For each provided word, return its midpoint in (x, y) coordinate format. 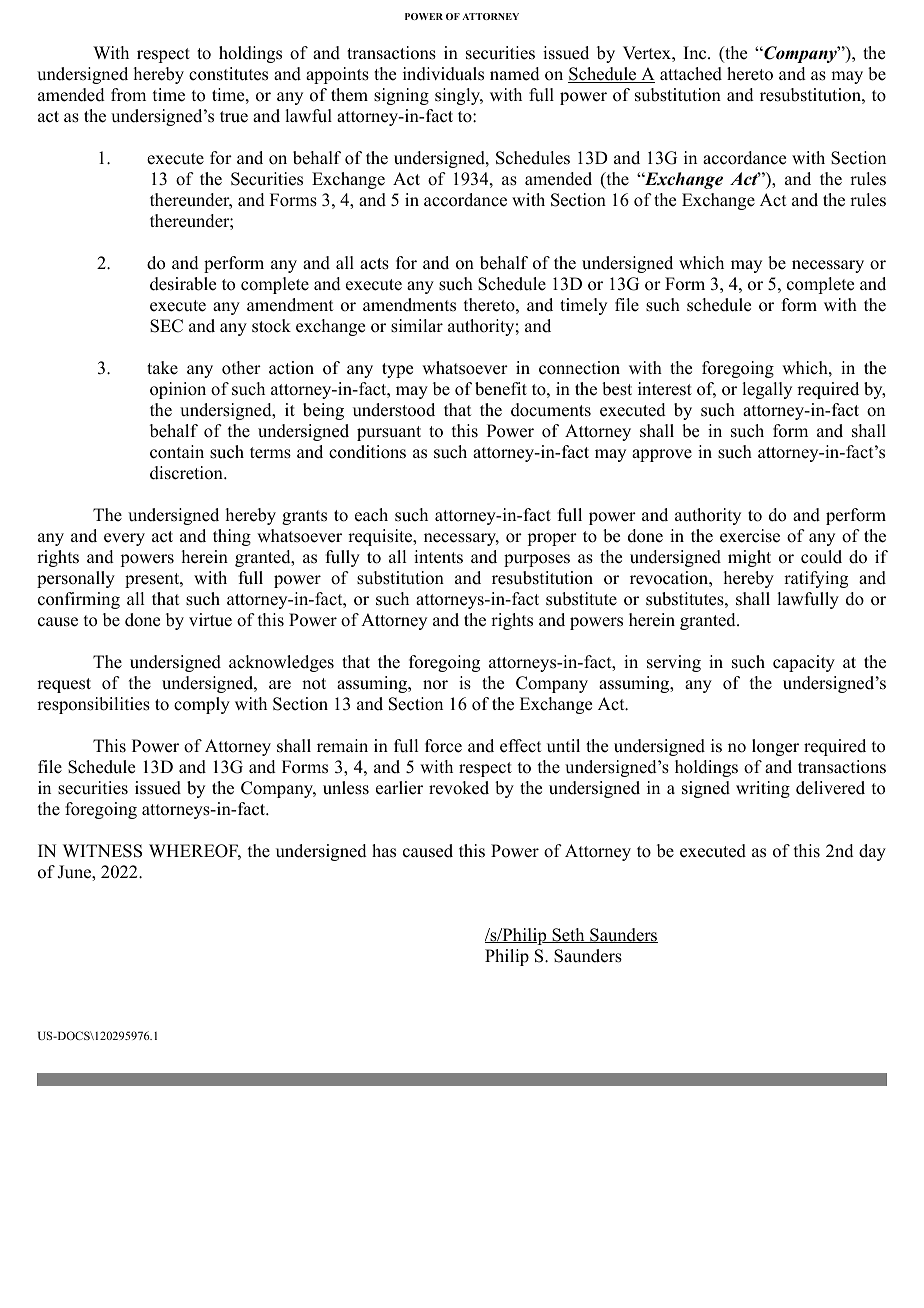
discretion (187, 473)
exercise (750, 536)
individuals (443, 74)
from (128, 95)
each (371, 515)
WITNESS (102, 851)
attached (691, 74)
